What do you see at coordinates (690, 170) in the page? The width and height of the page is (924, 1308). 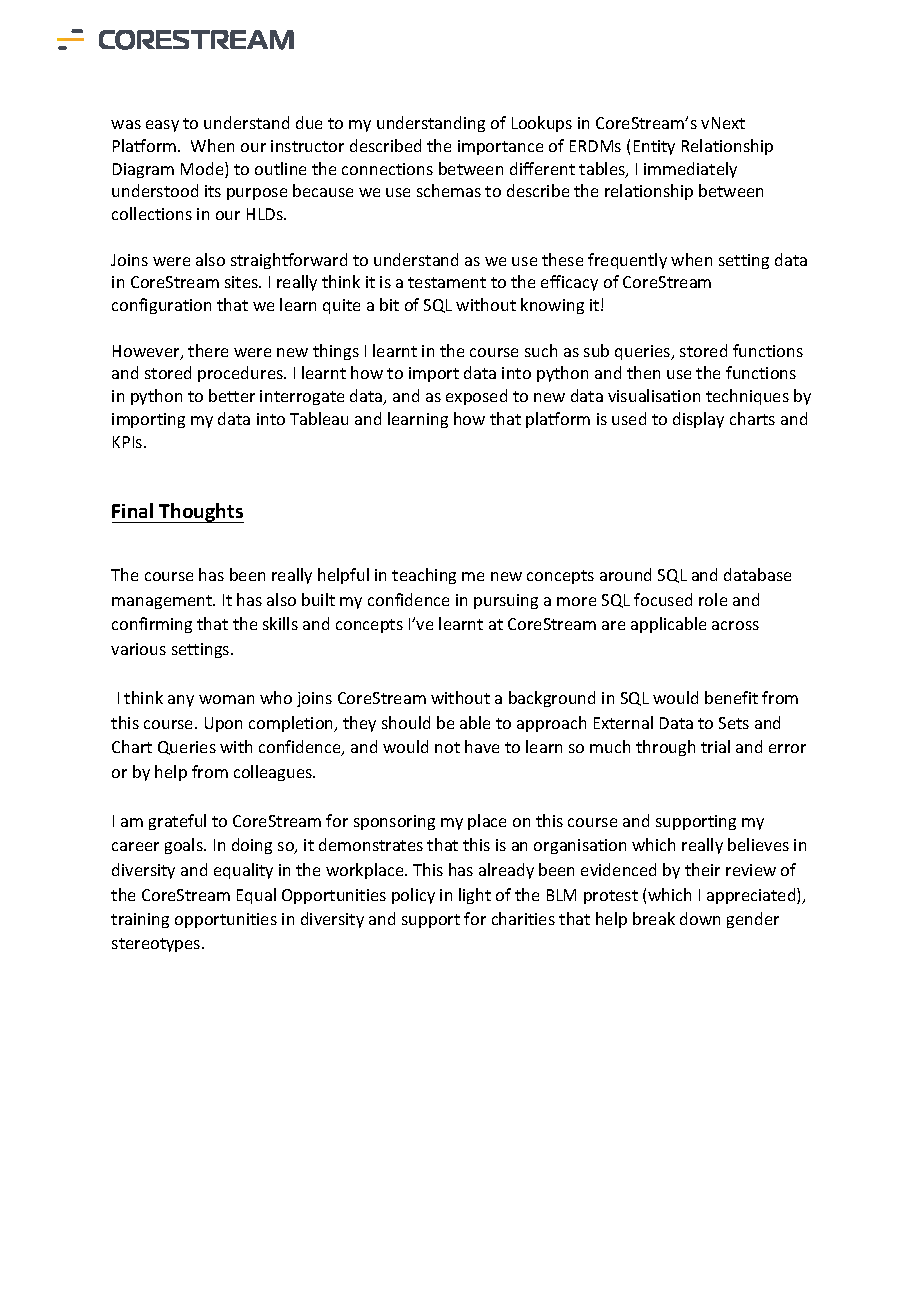 I see `immediately` at bounding box center [690, 170].
